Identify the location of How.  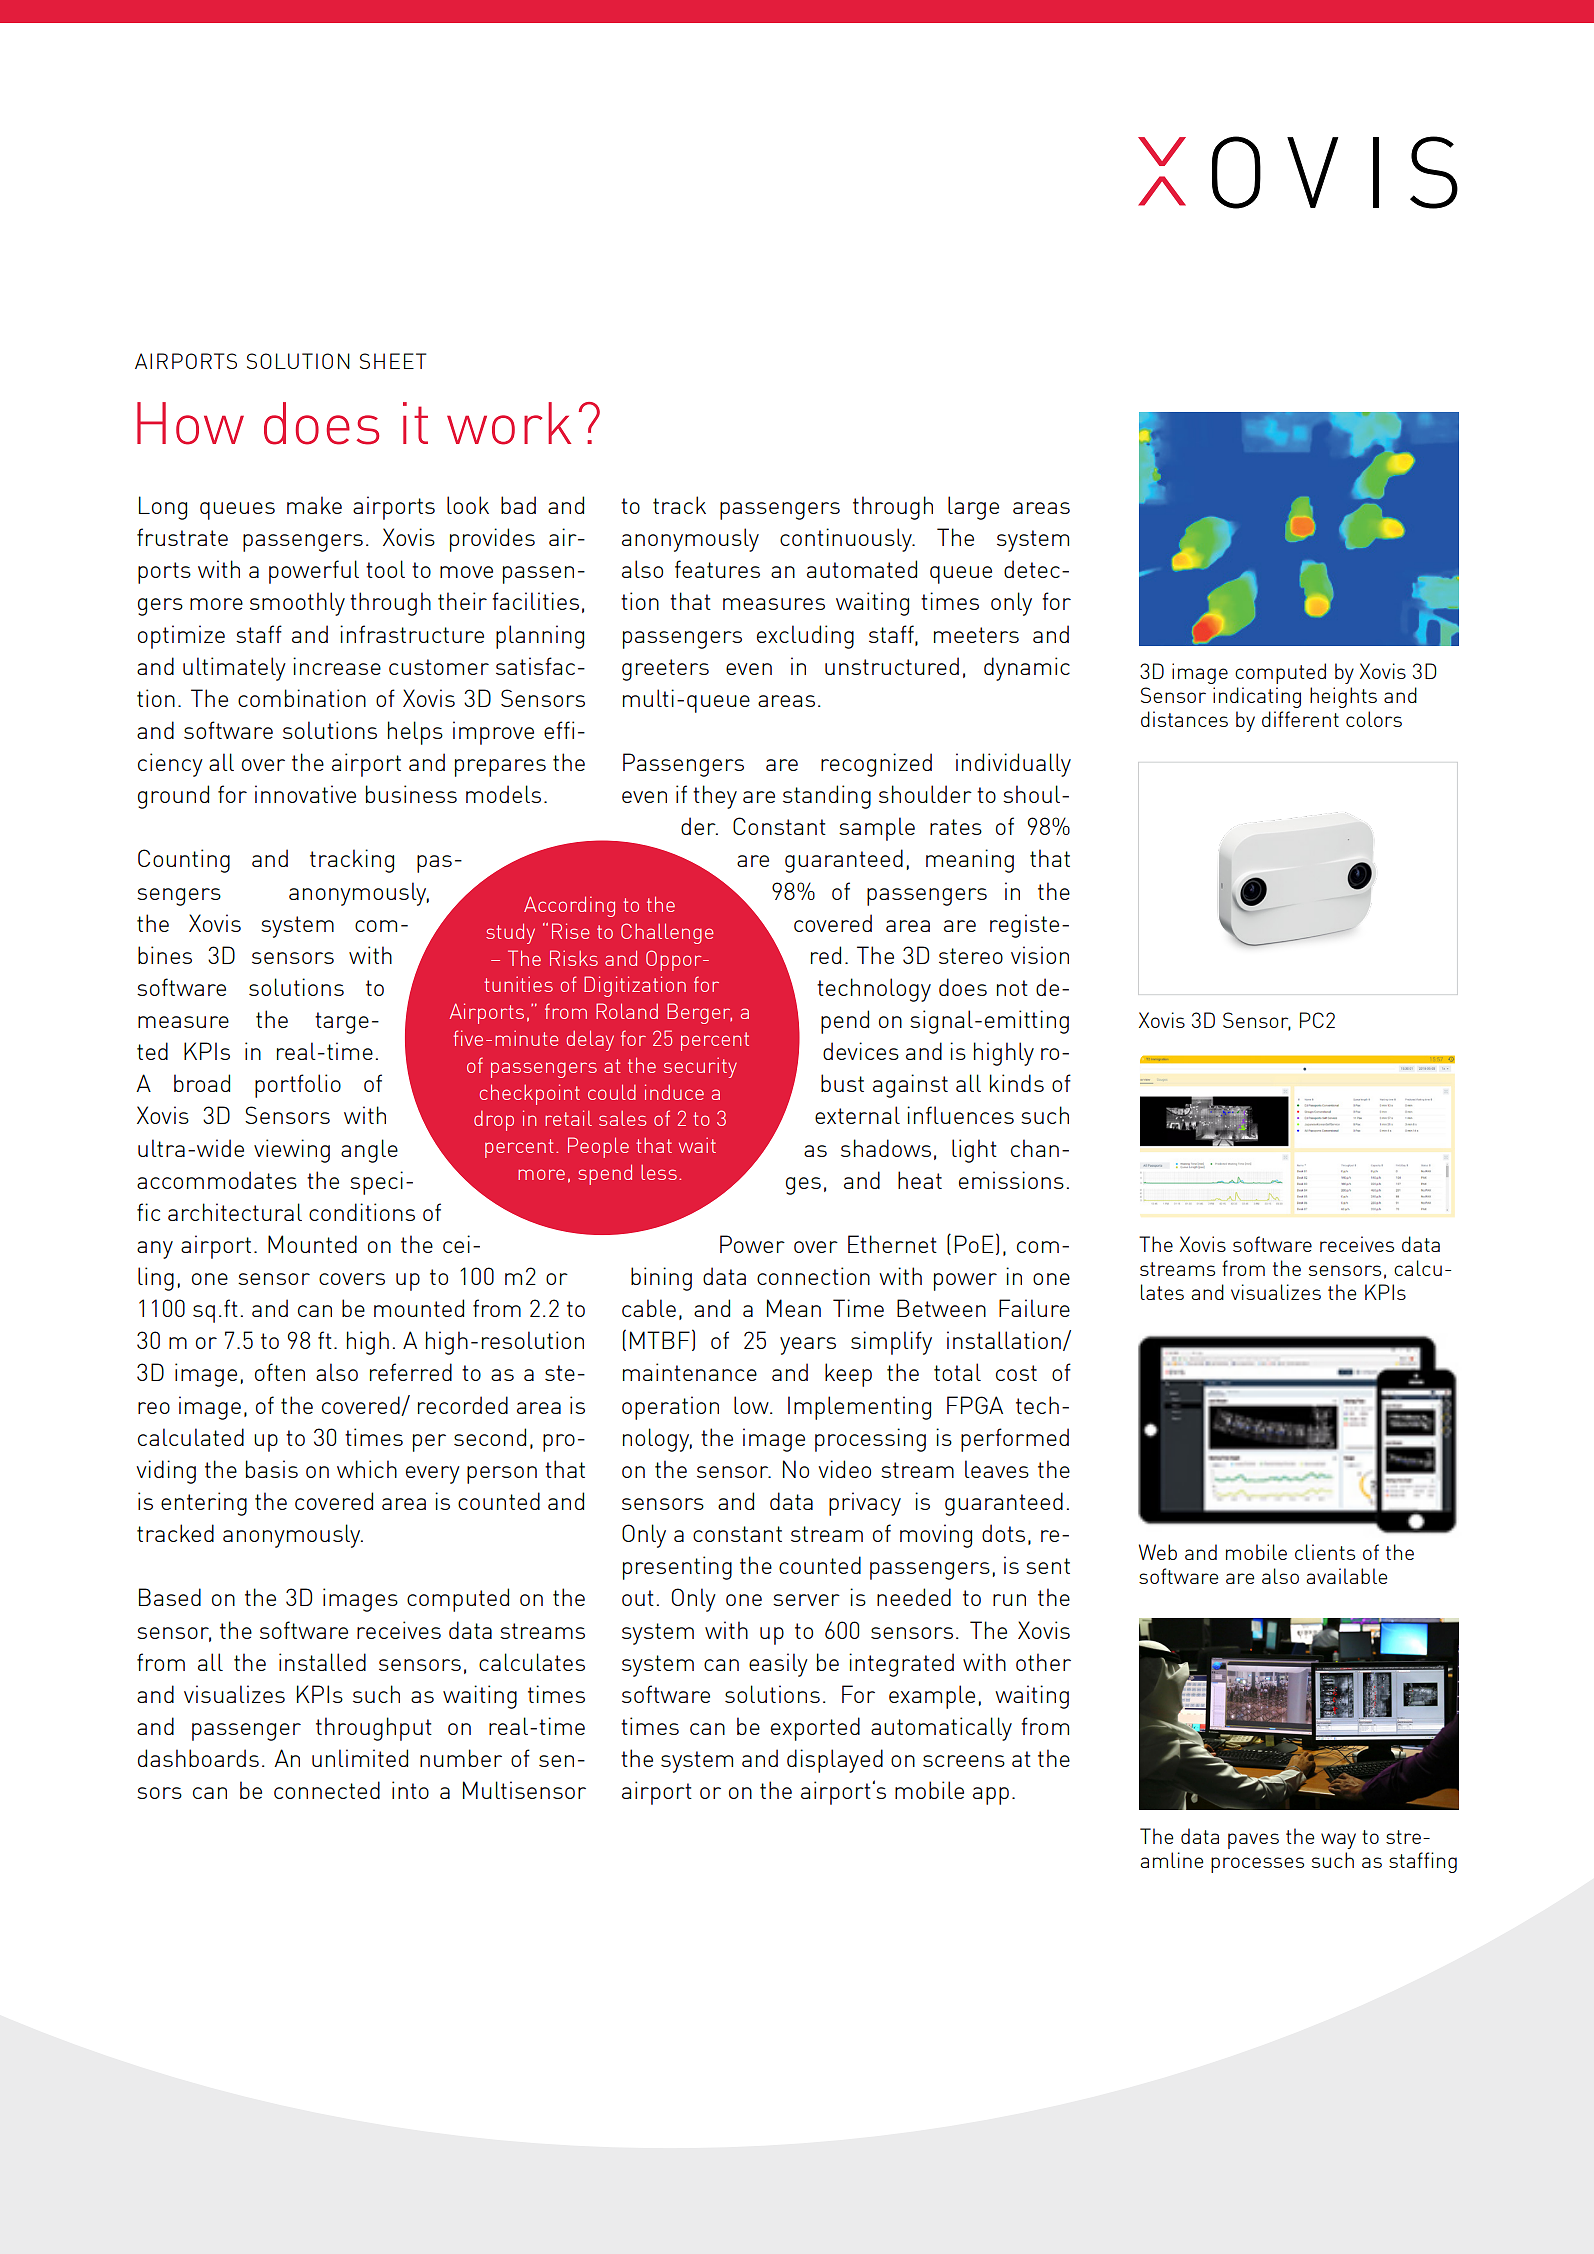
(190, 423).
